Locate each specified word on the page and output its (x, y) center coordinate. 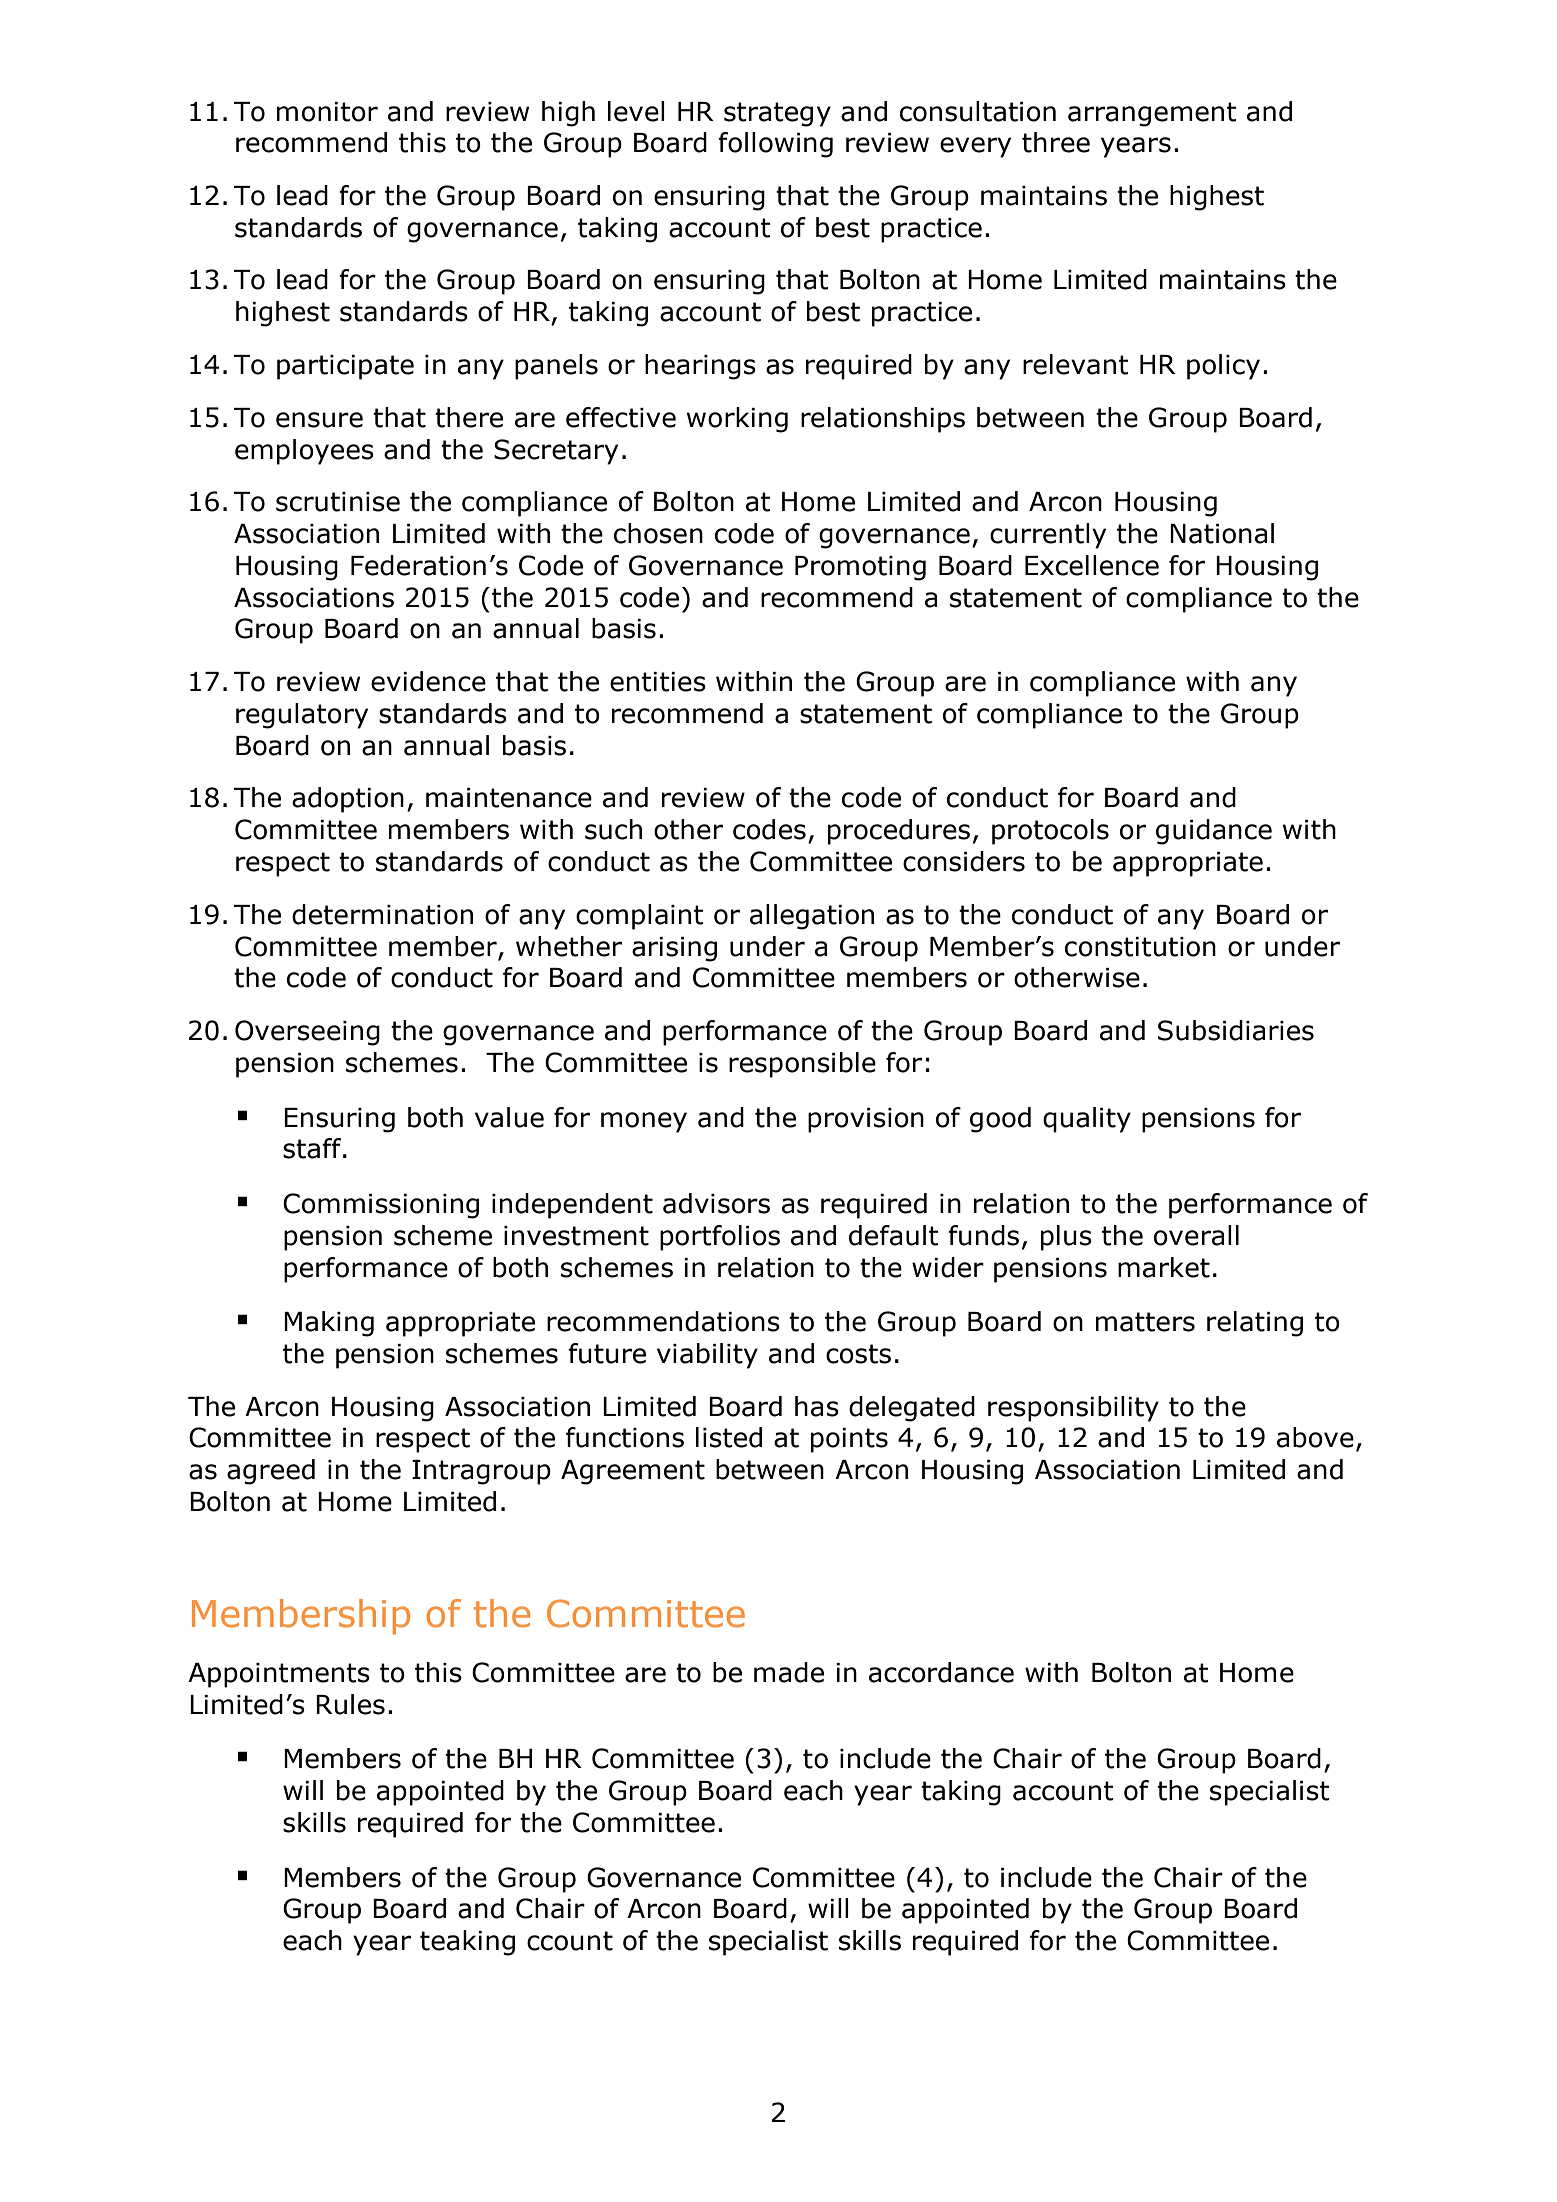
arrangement (1152, 114)
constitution (1140, 947)
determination (382, 914)
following (775, 145)
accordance (941, 1672)
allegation (812, 917)
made (789, 1672)
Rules (350, 1704)
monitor (327, 112)
